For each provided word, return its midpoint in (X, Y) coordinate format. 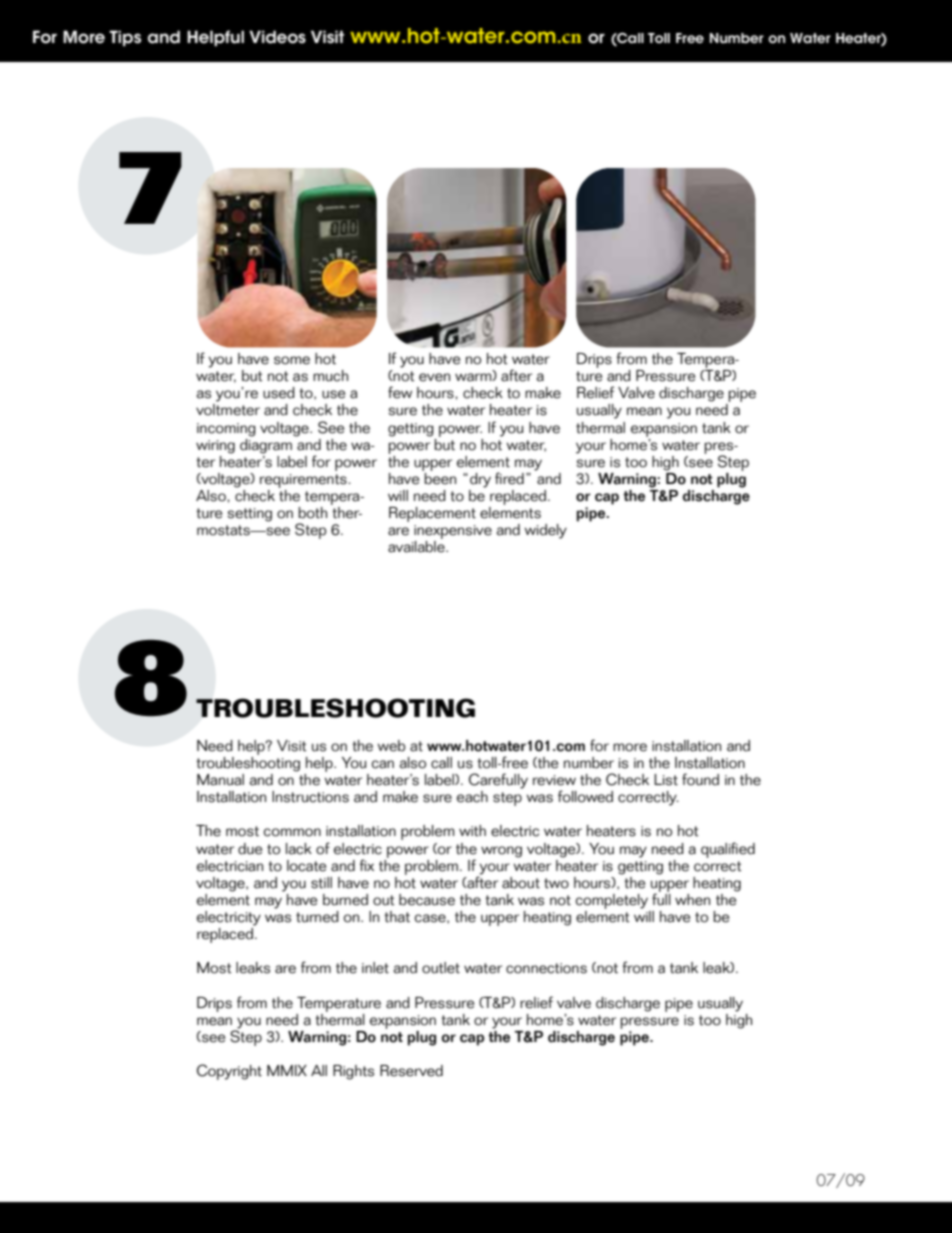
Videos (277, 37)
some (292, 360)
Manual (220, 780)
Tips (125, 38)
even (434, 377)
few (400, 392)
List (666, 780)
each (472, 797)
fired (509, 478)
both (313, 513)
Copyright (229, 1072)
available (417, 547)
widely (545, 531)
